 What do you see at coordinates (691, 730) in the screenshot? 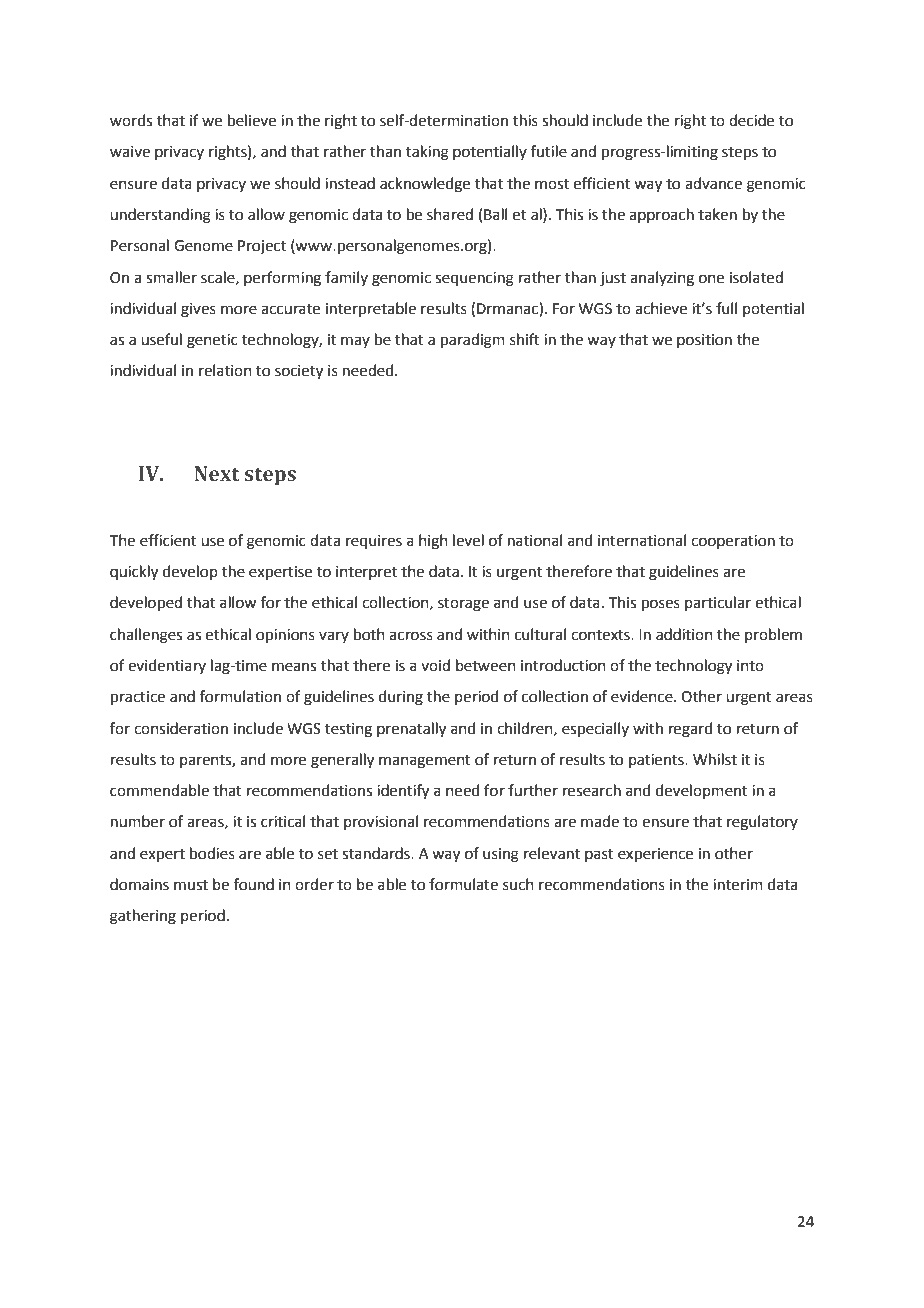
I see `regard` at bounding box center [691, 730].
